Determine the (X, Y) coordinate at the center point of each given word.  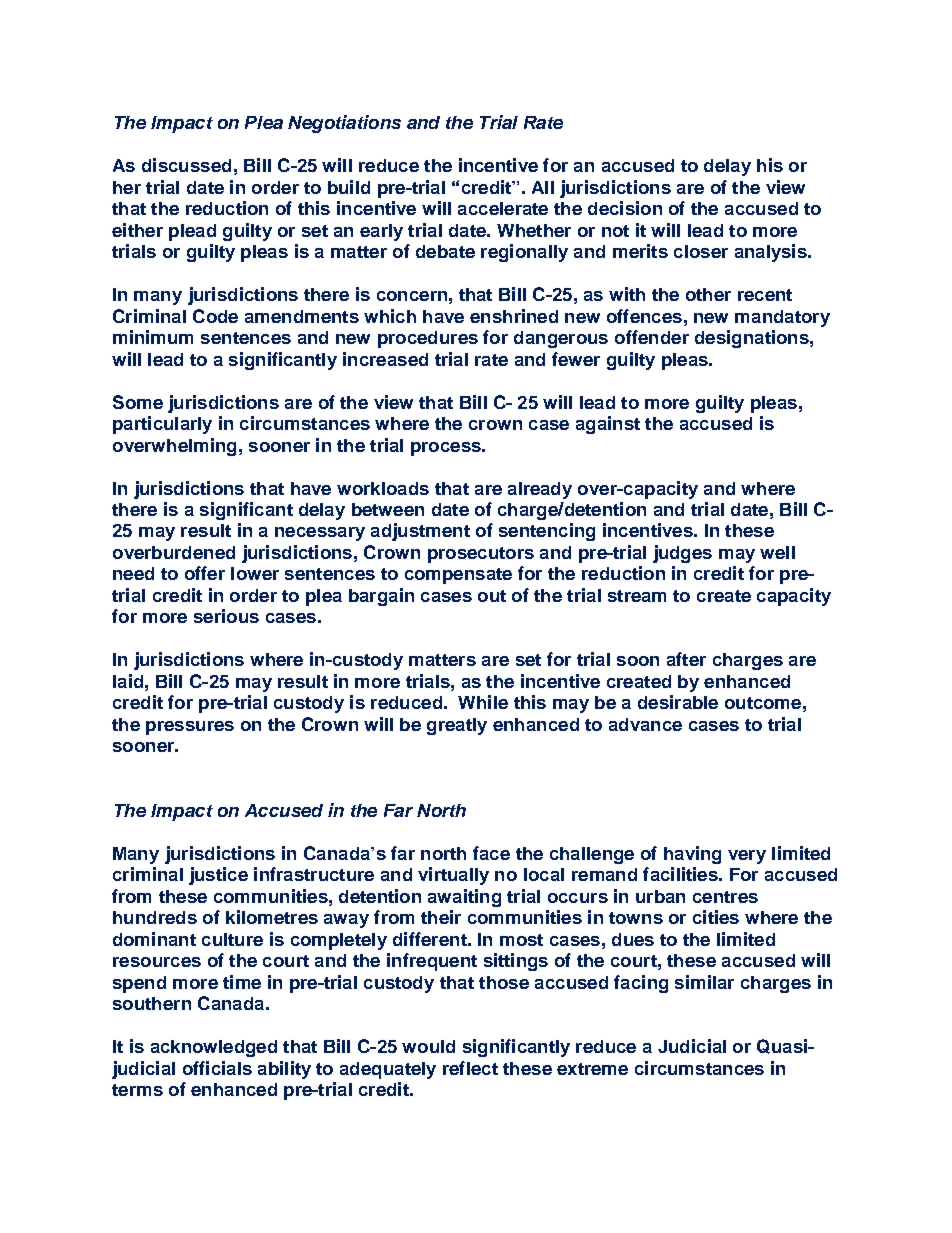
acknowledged (214, 1048)
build (349, 187)
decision (625, 208)
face (491, 853)
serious (226, 616)
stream (637, 596)
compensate (458, 576)
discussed (186, 165)
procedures (428, 339)
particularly (162, 425)
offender (652, 337)
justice (218, 876)
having (692, 855)
